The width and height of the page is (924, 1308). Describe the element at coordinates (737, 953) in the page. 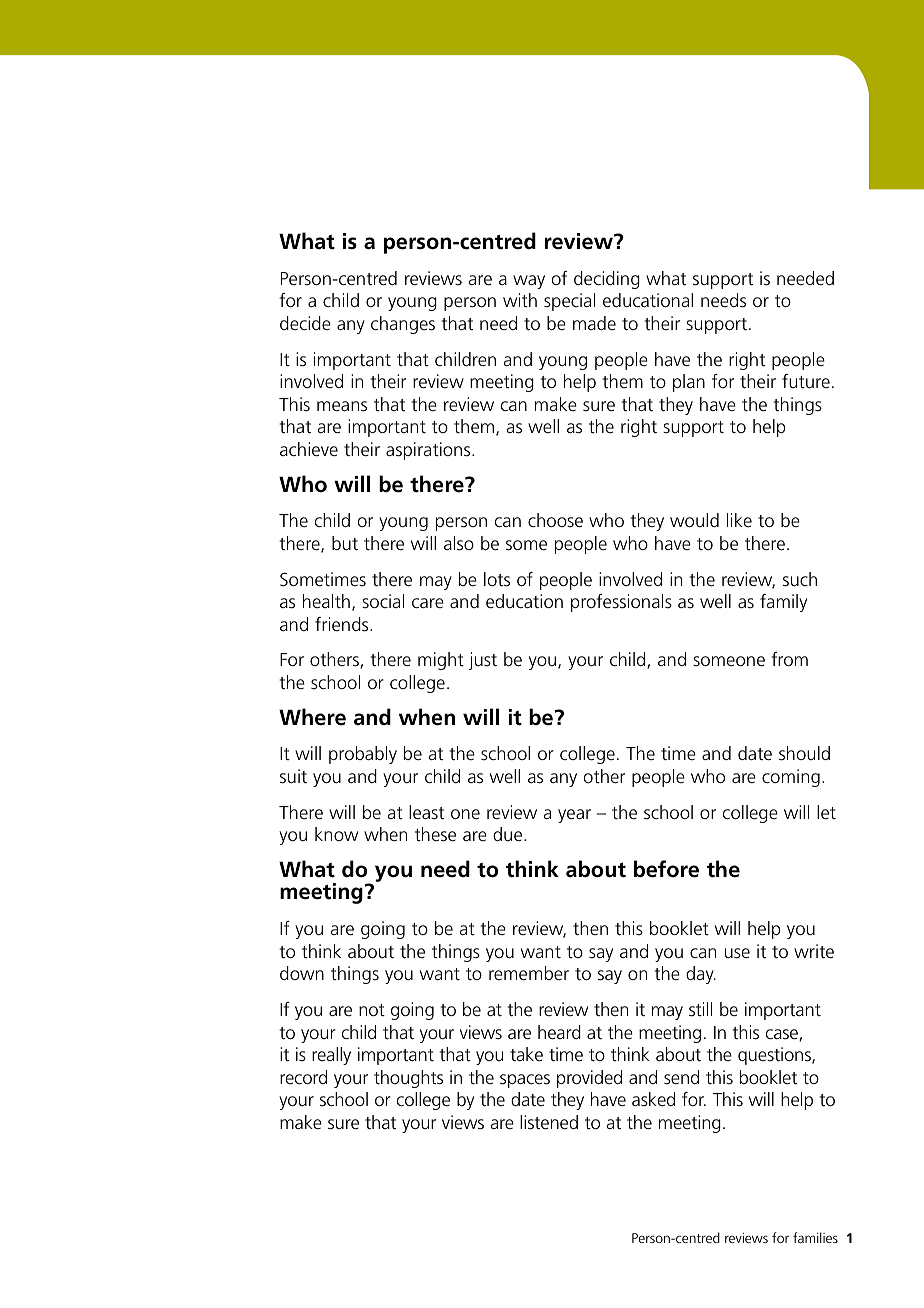

I see `use` at that location.
